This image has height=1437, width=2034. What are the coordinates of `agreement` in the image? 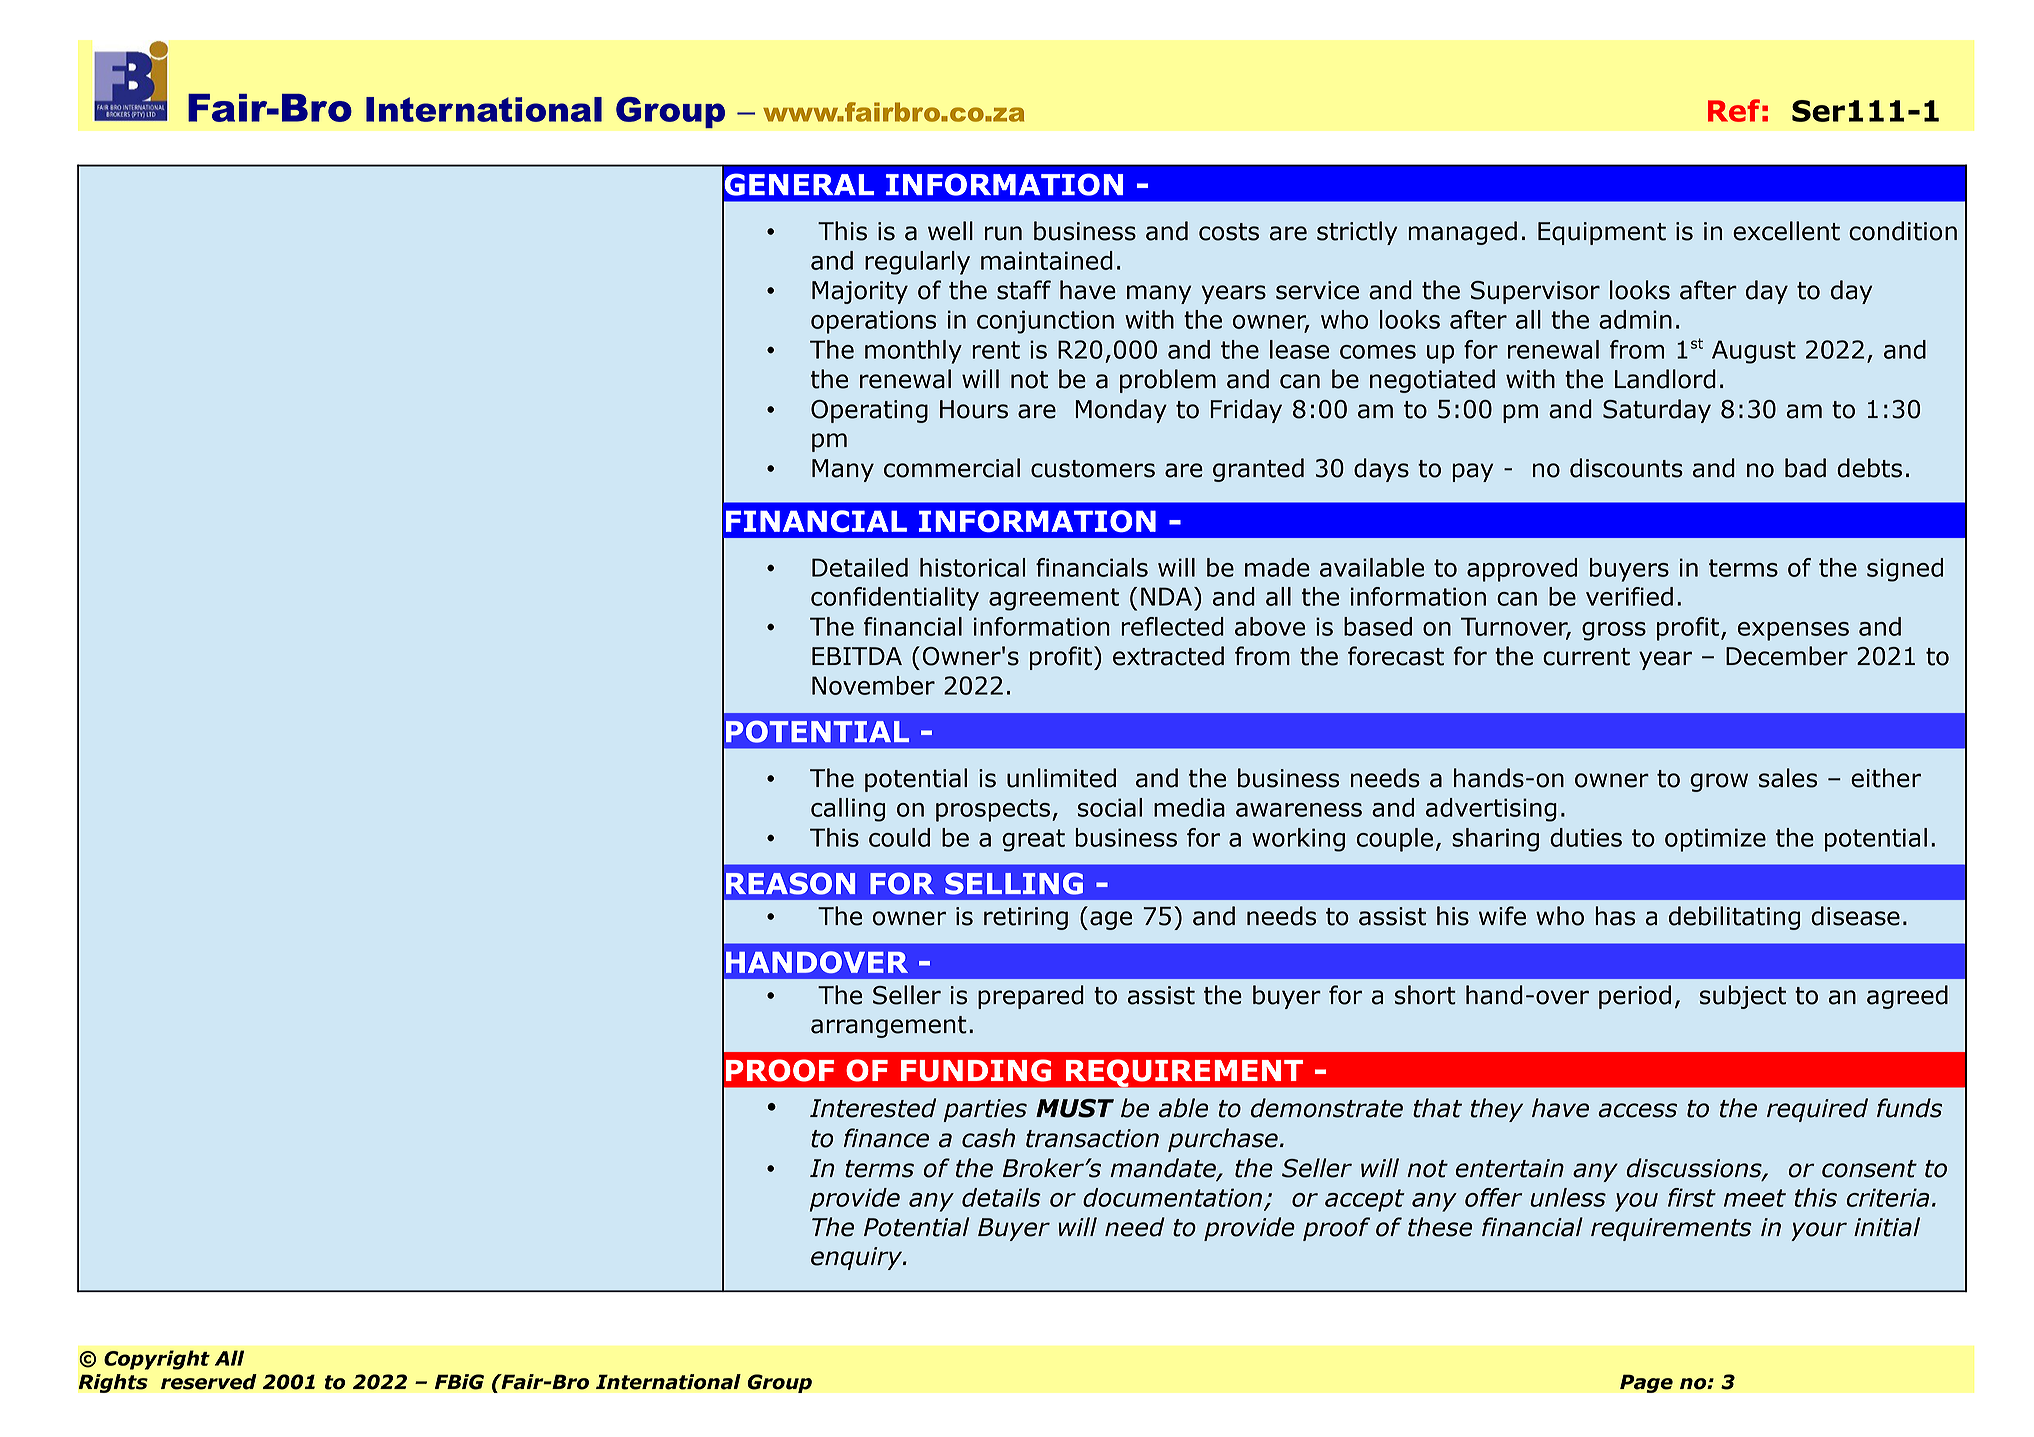 It's located at (1054, 599).
